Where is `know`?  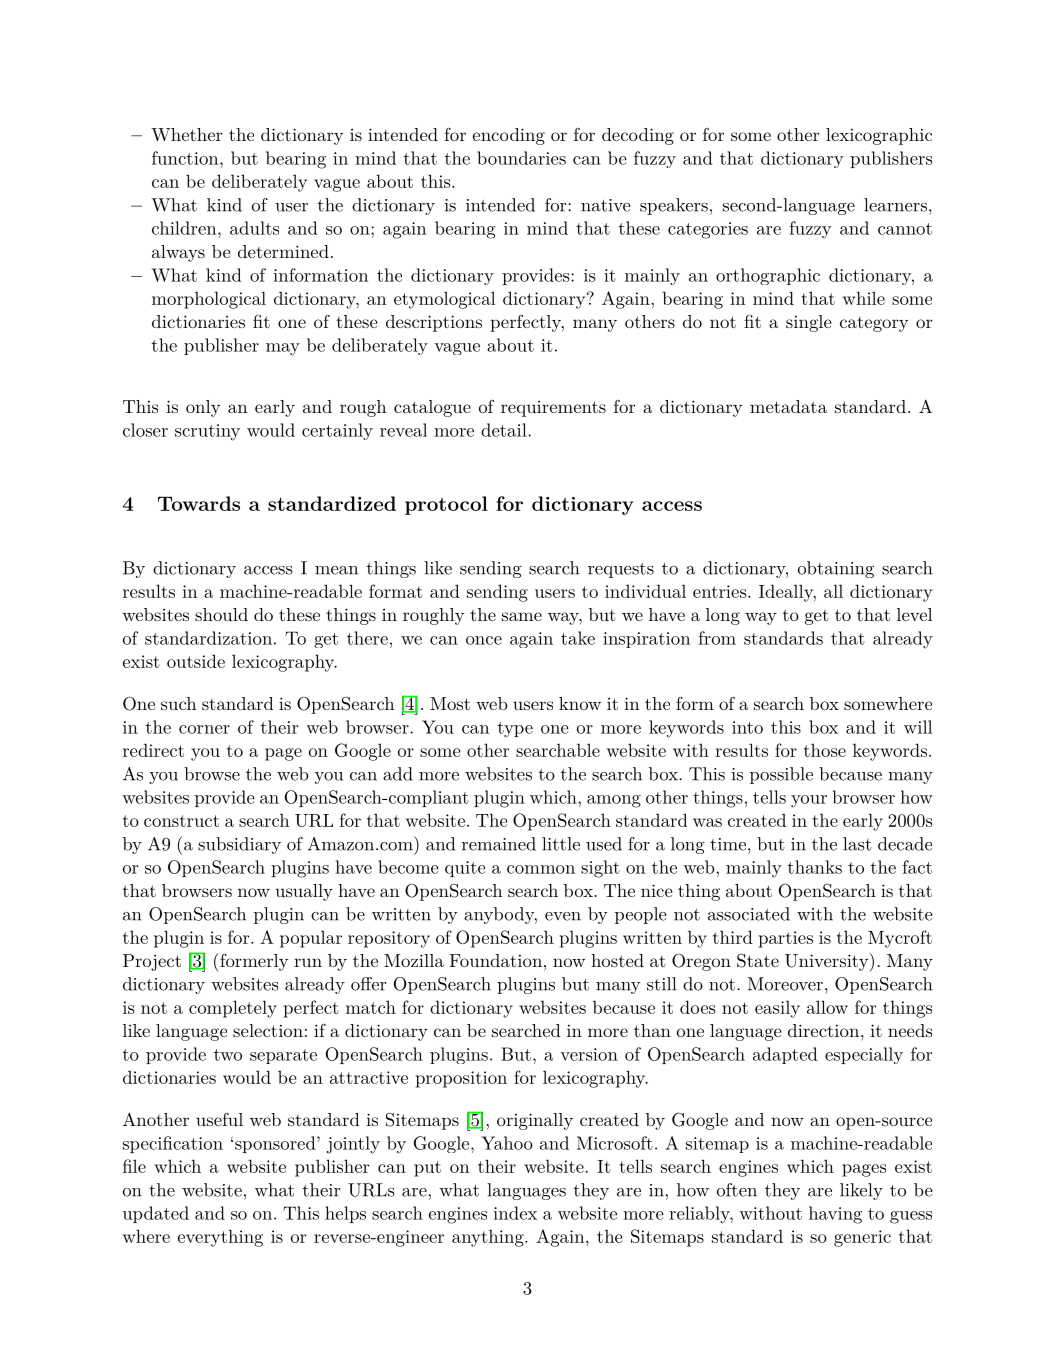 know is located at coordinates (580, 703).
